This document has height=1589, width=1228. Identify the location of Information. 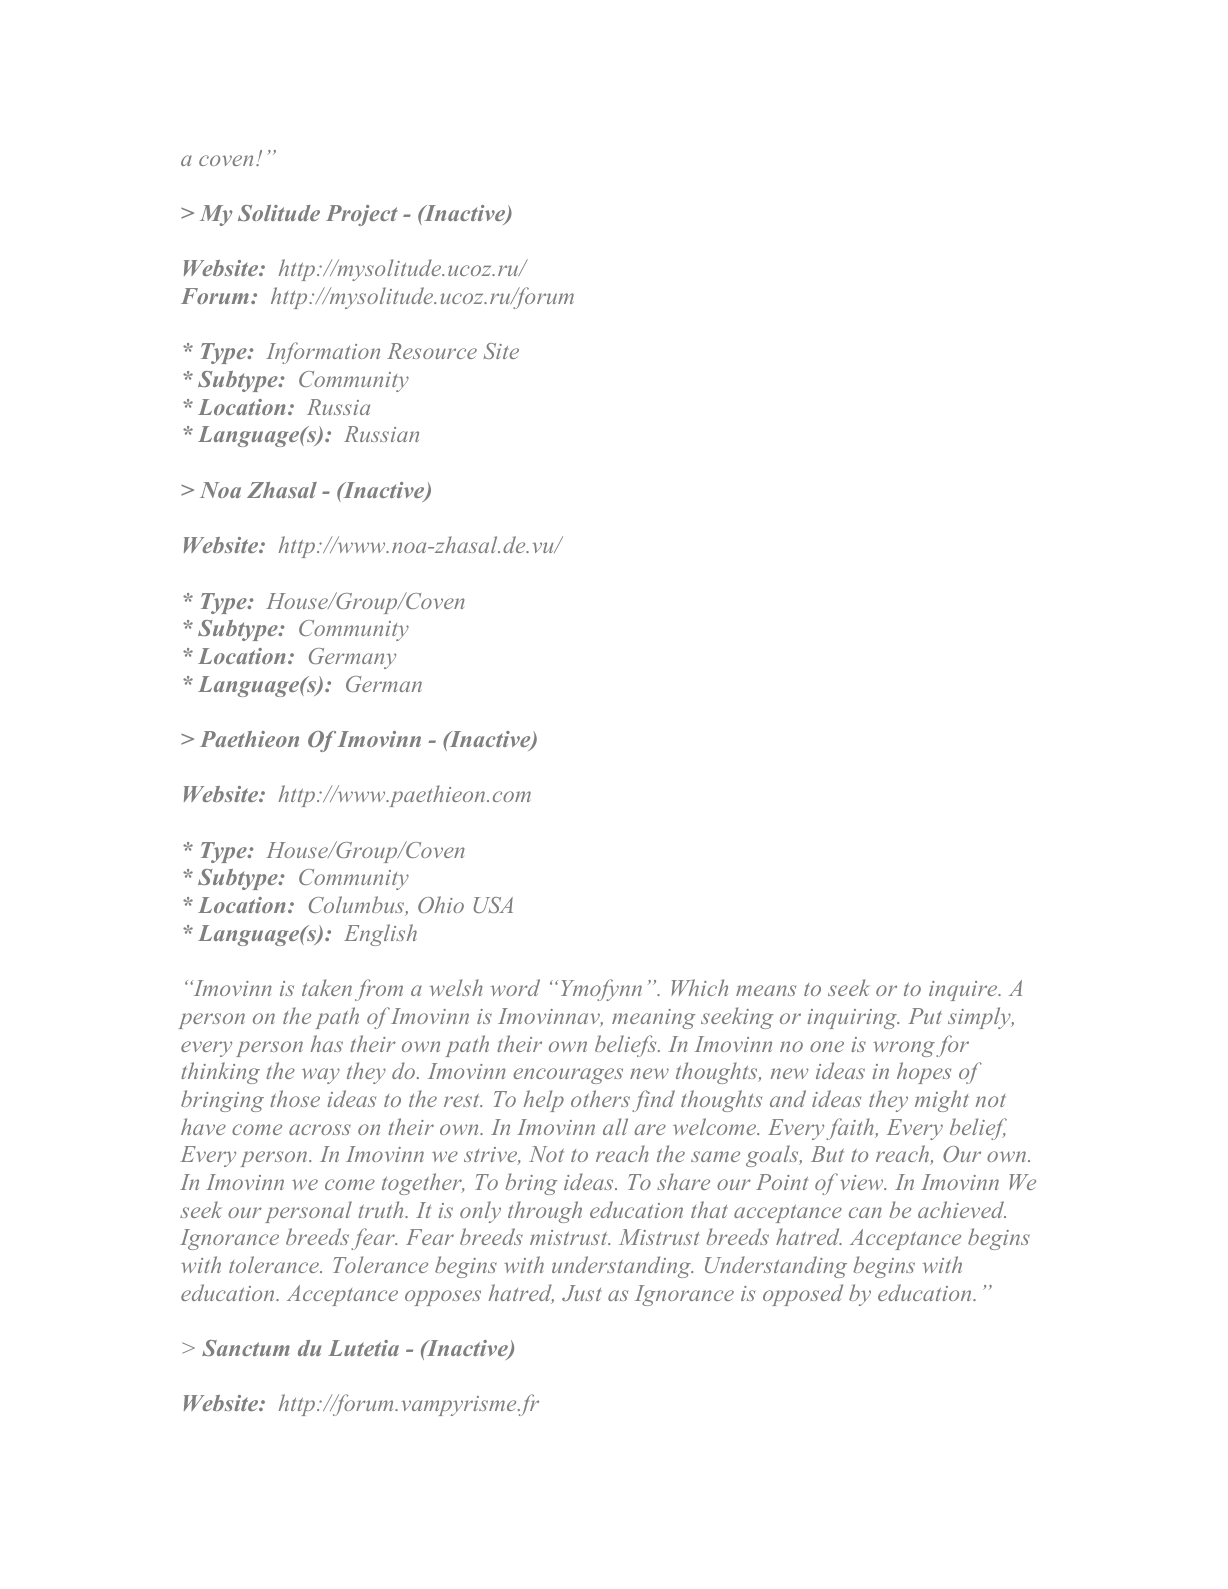
(323, 353).
